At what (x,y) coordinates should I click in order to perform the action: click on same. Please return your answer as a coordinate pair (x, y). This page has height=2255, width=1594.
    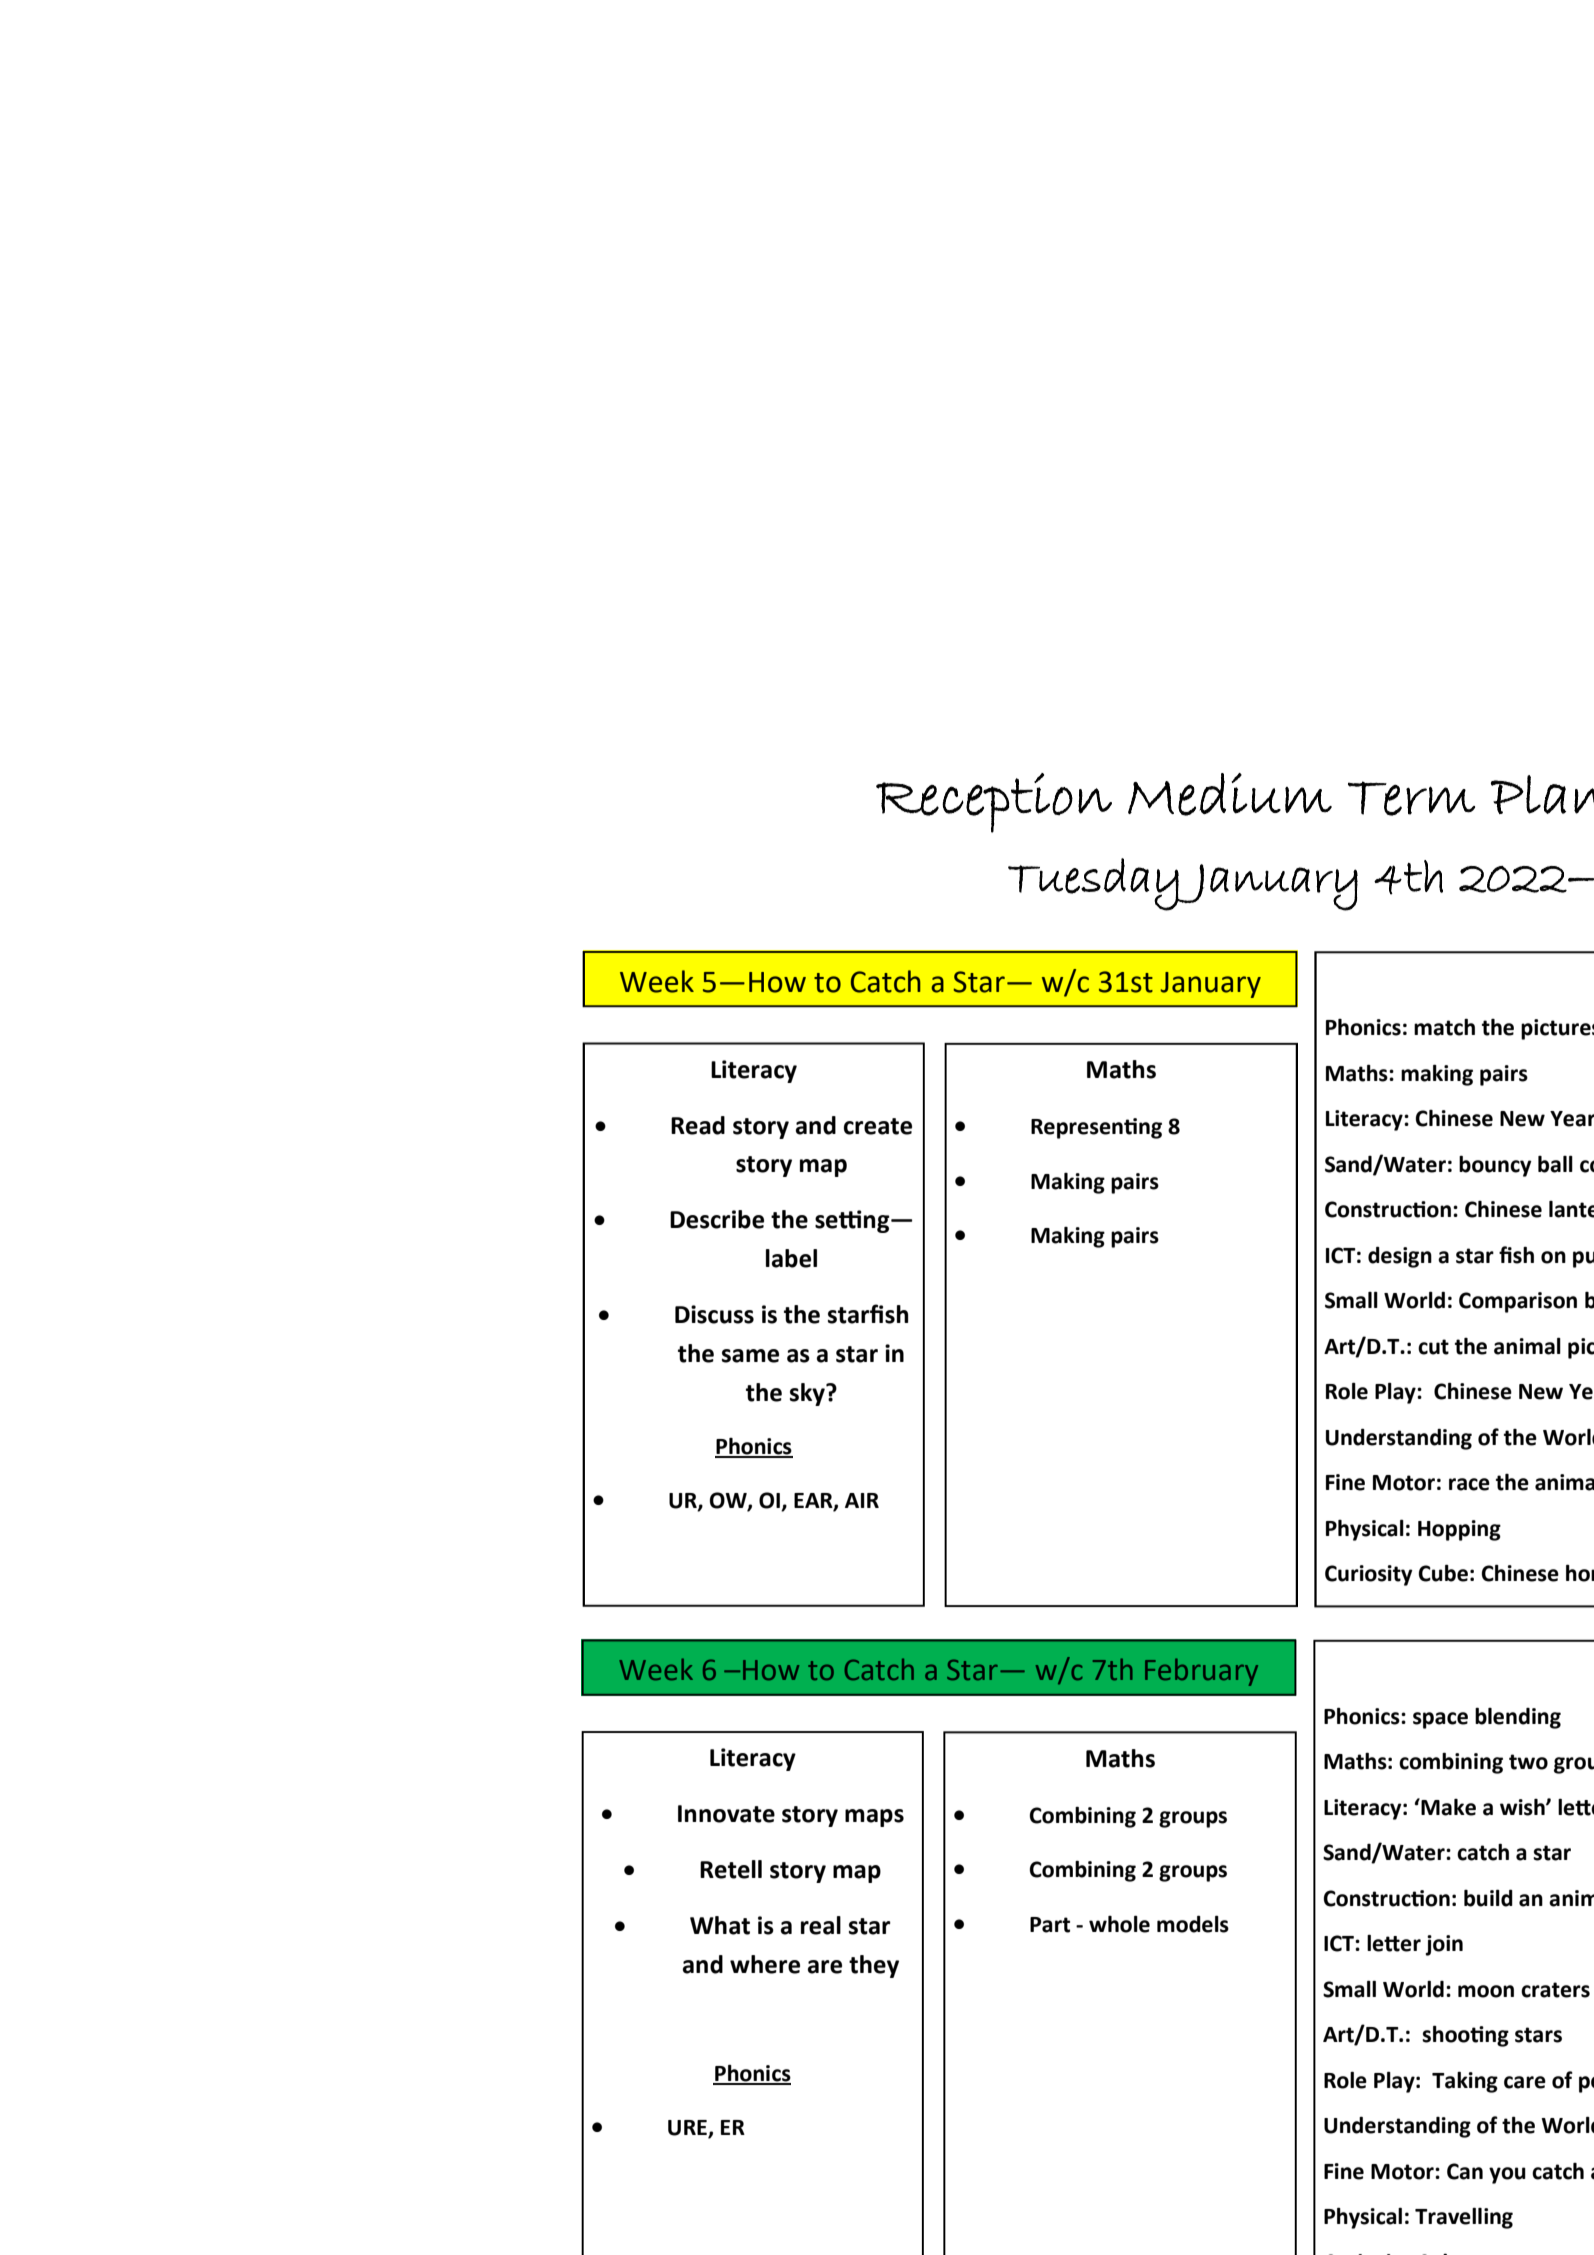
    Looking at the image, I should click on (750, 1356).
